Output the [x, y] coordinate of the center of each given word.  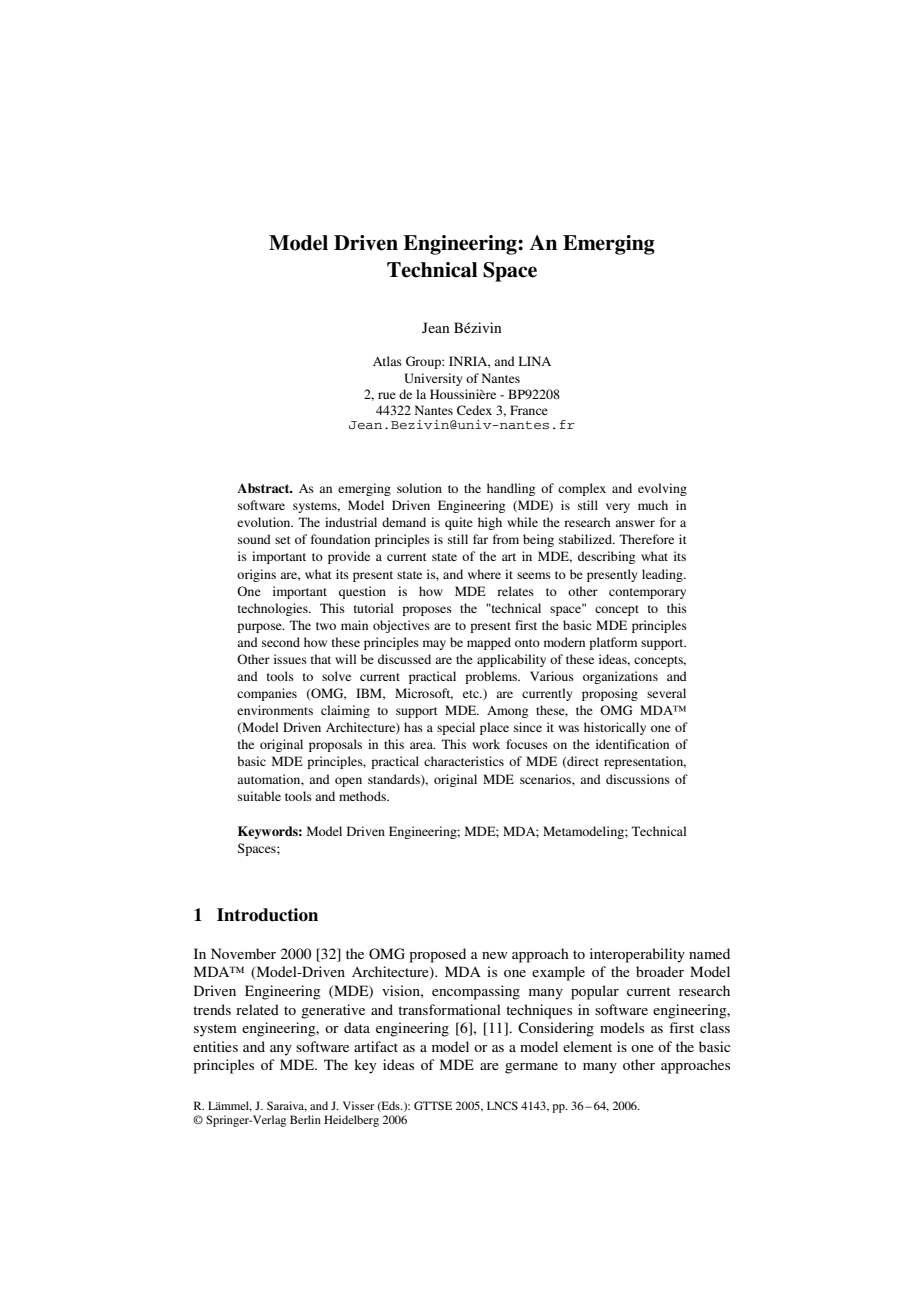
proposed [437, 955]
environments [275, 710]
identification [632, 744]
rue [387, 395]
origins [256, 575]
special [456, 728]
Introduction [267, 915]
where [484, 574]
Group [424, 362]
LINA [535, 361]
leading [663, 575]
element [587, 1046]
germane [531, 1068]
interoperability [637, 955]
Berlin [305, 1119]
